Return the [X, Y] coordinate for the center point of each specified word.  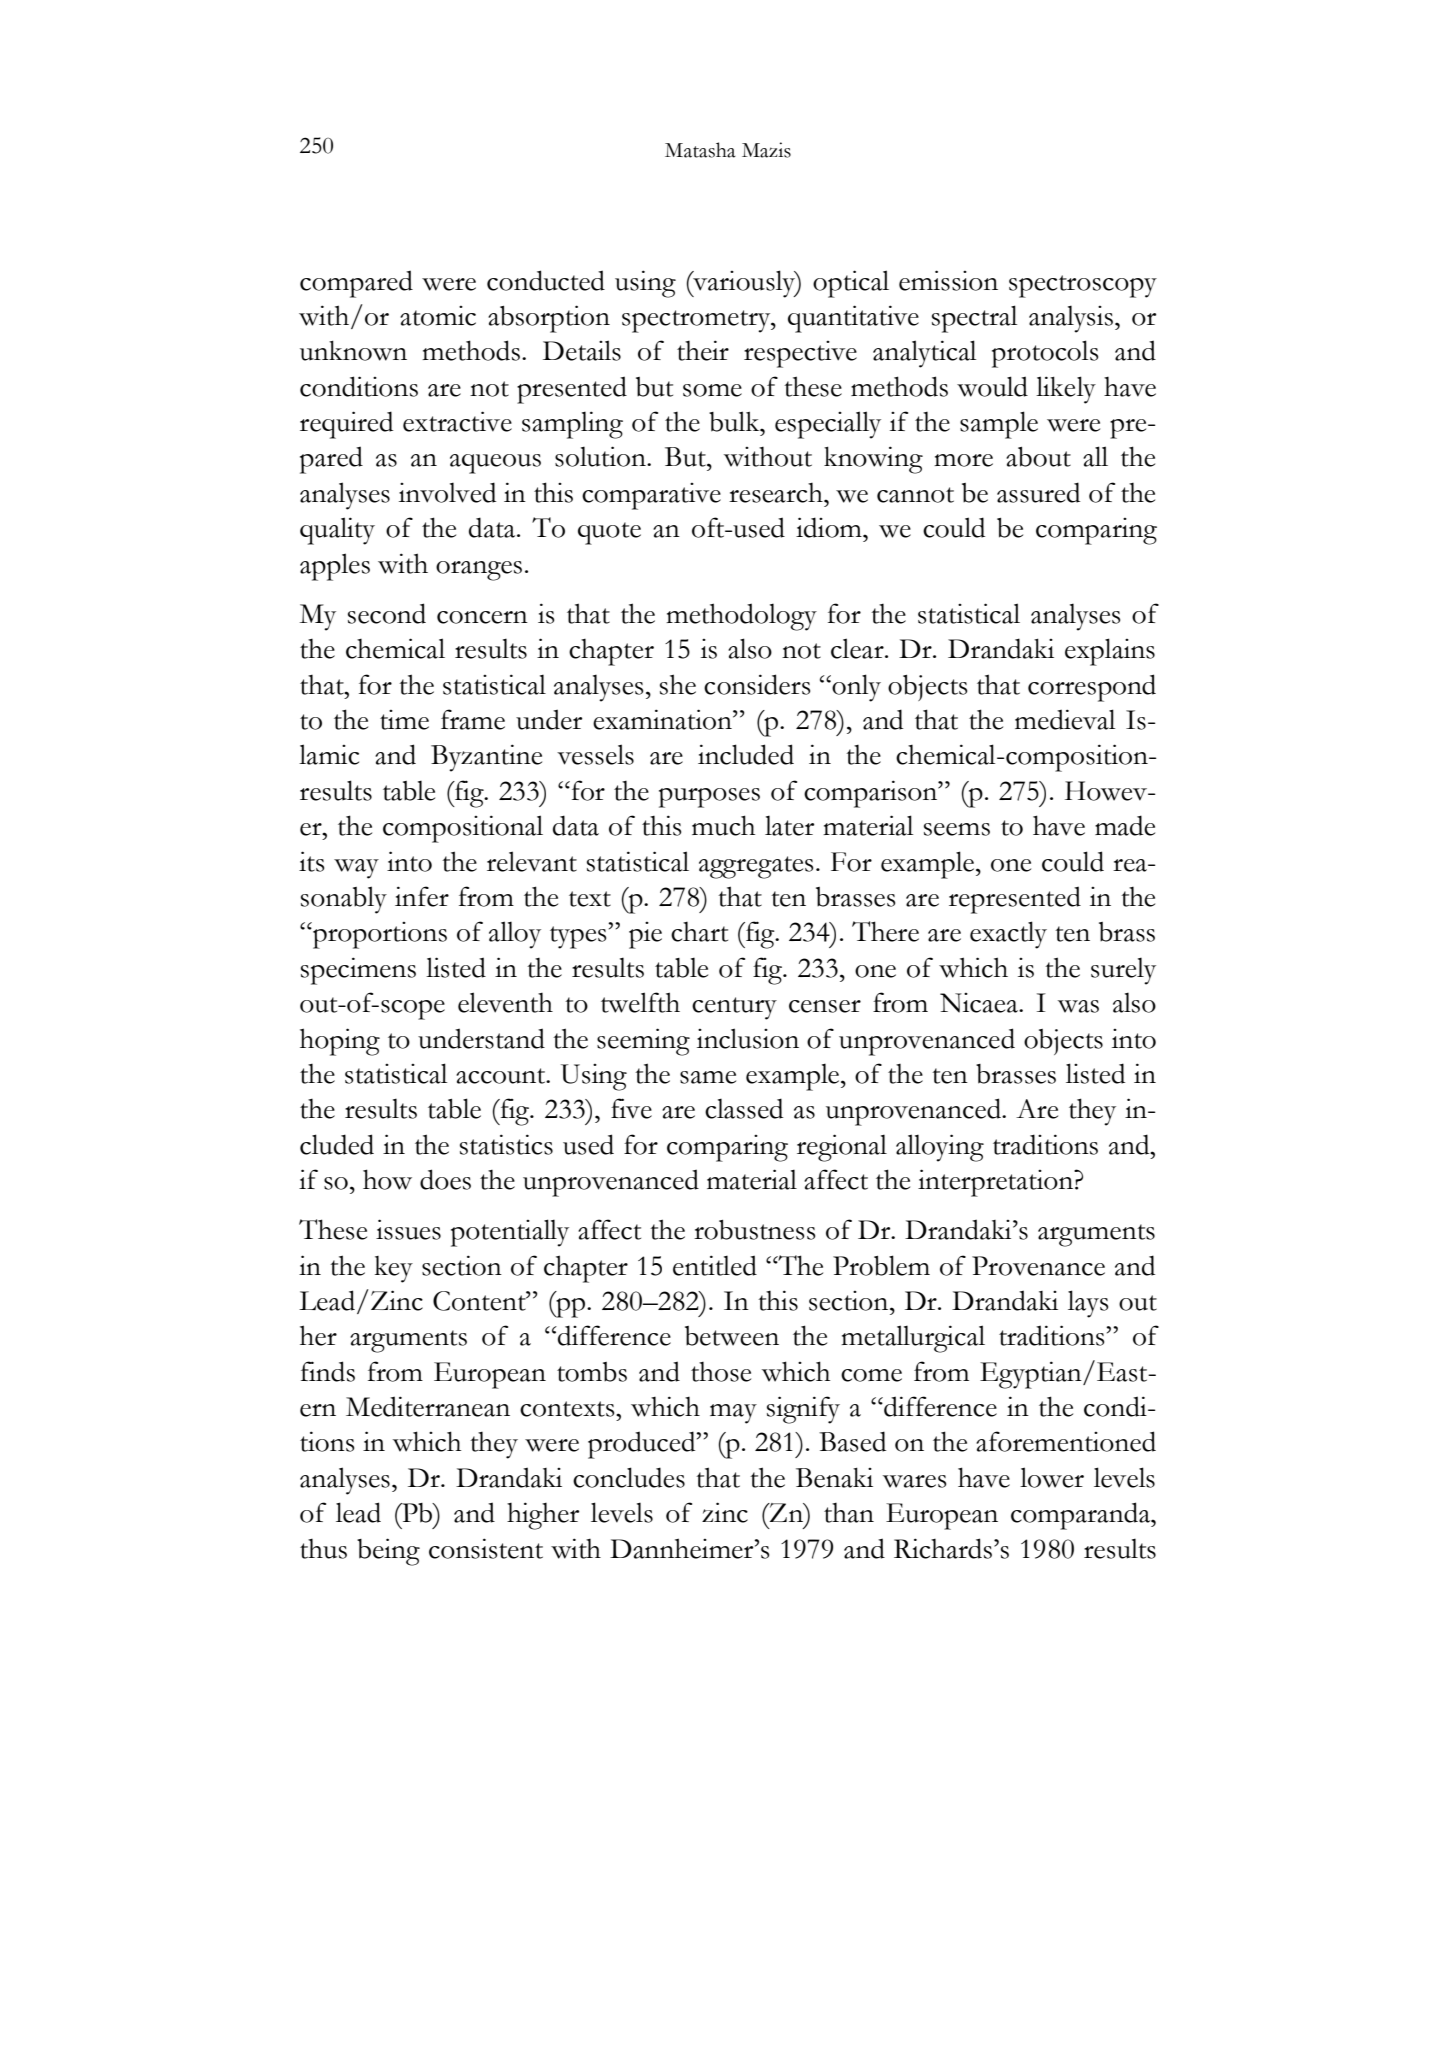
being [388, 1552]
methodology [741, 617]
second [387, 613]
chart [699, 932]
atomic [438, 316]
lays [1088, 1304]
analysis [1071, 319]
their [703, 350]
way [356, 869]
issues [408, 1229]
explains [1110, 652]
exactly [1008, 935]
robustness [754, 1230]
